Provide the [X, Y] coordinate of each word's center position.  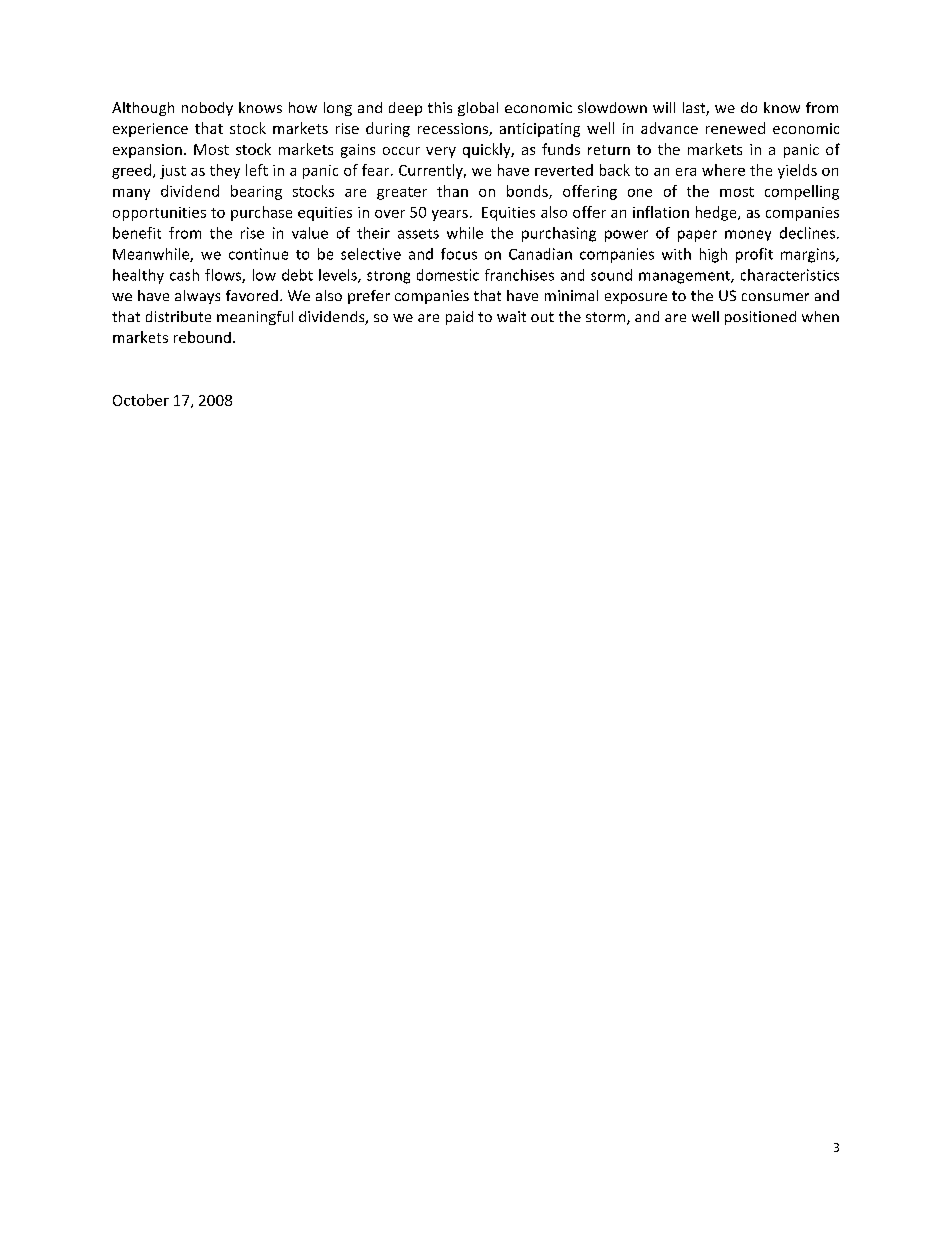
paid [459, 318]
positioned [760, 318]
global [478, 109]
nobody [207, 109]
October [141, 400]
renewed [735, 128]
